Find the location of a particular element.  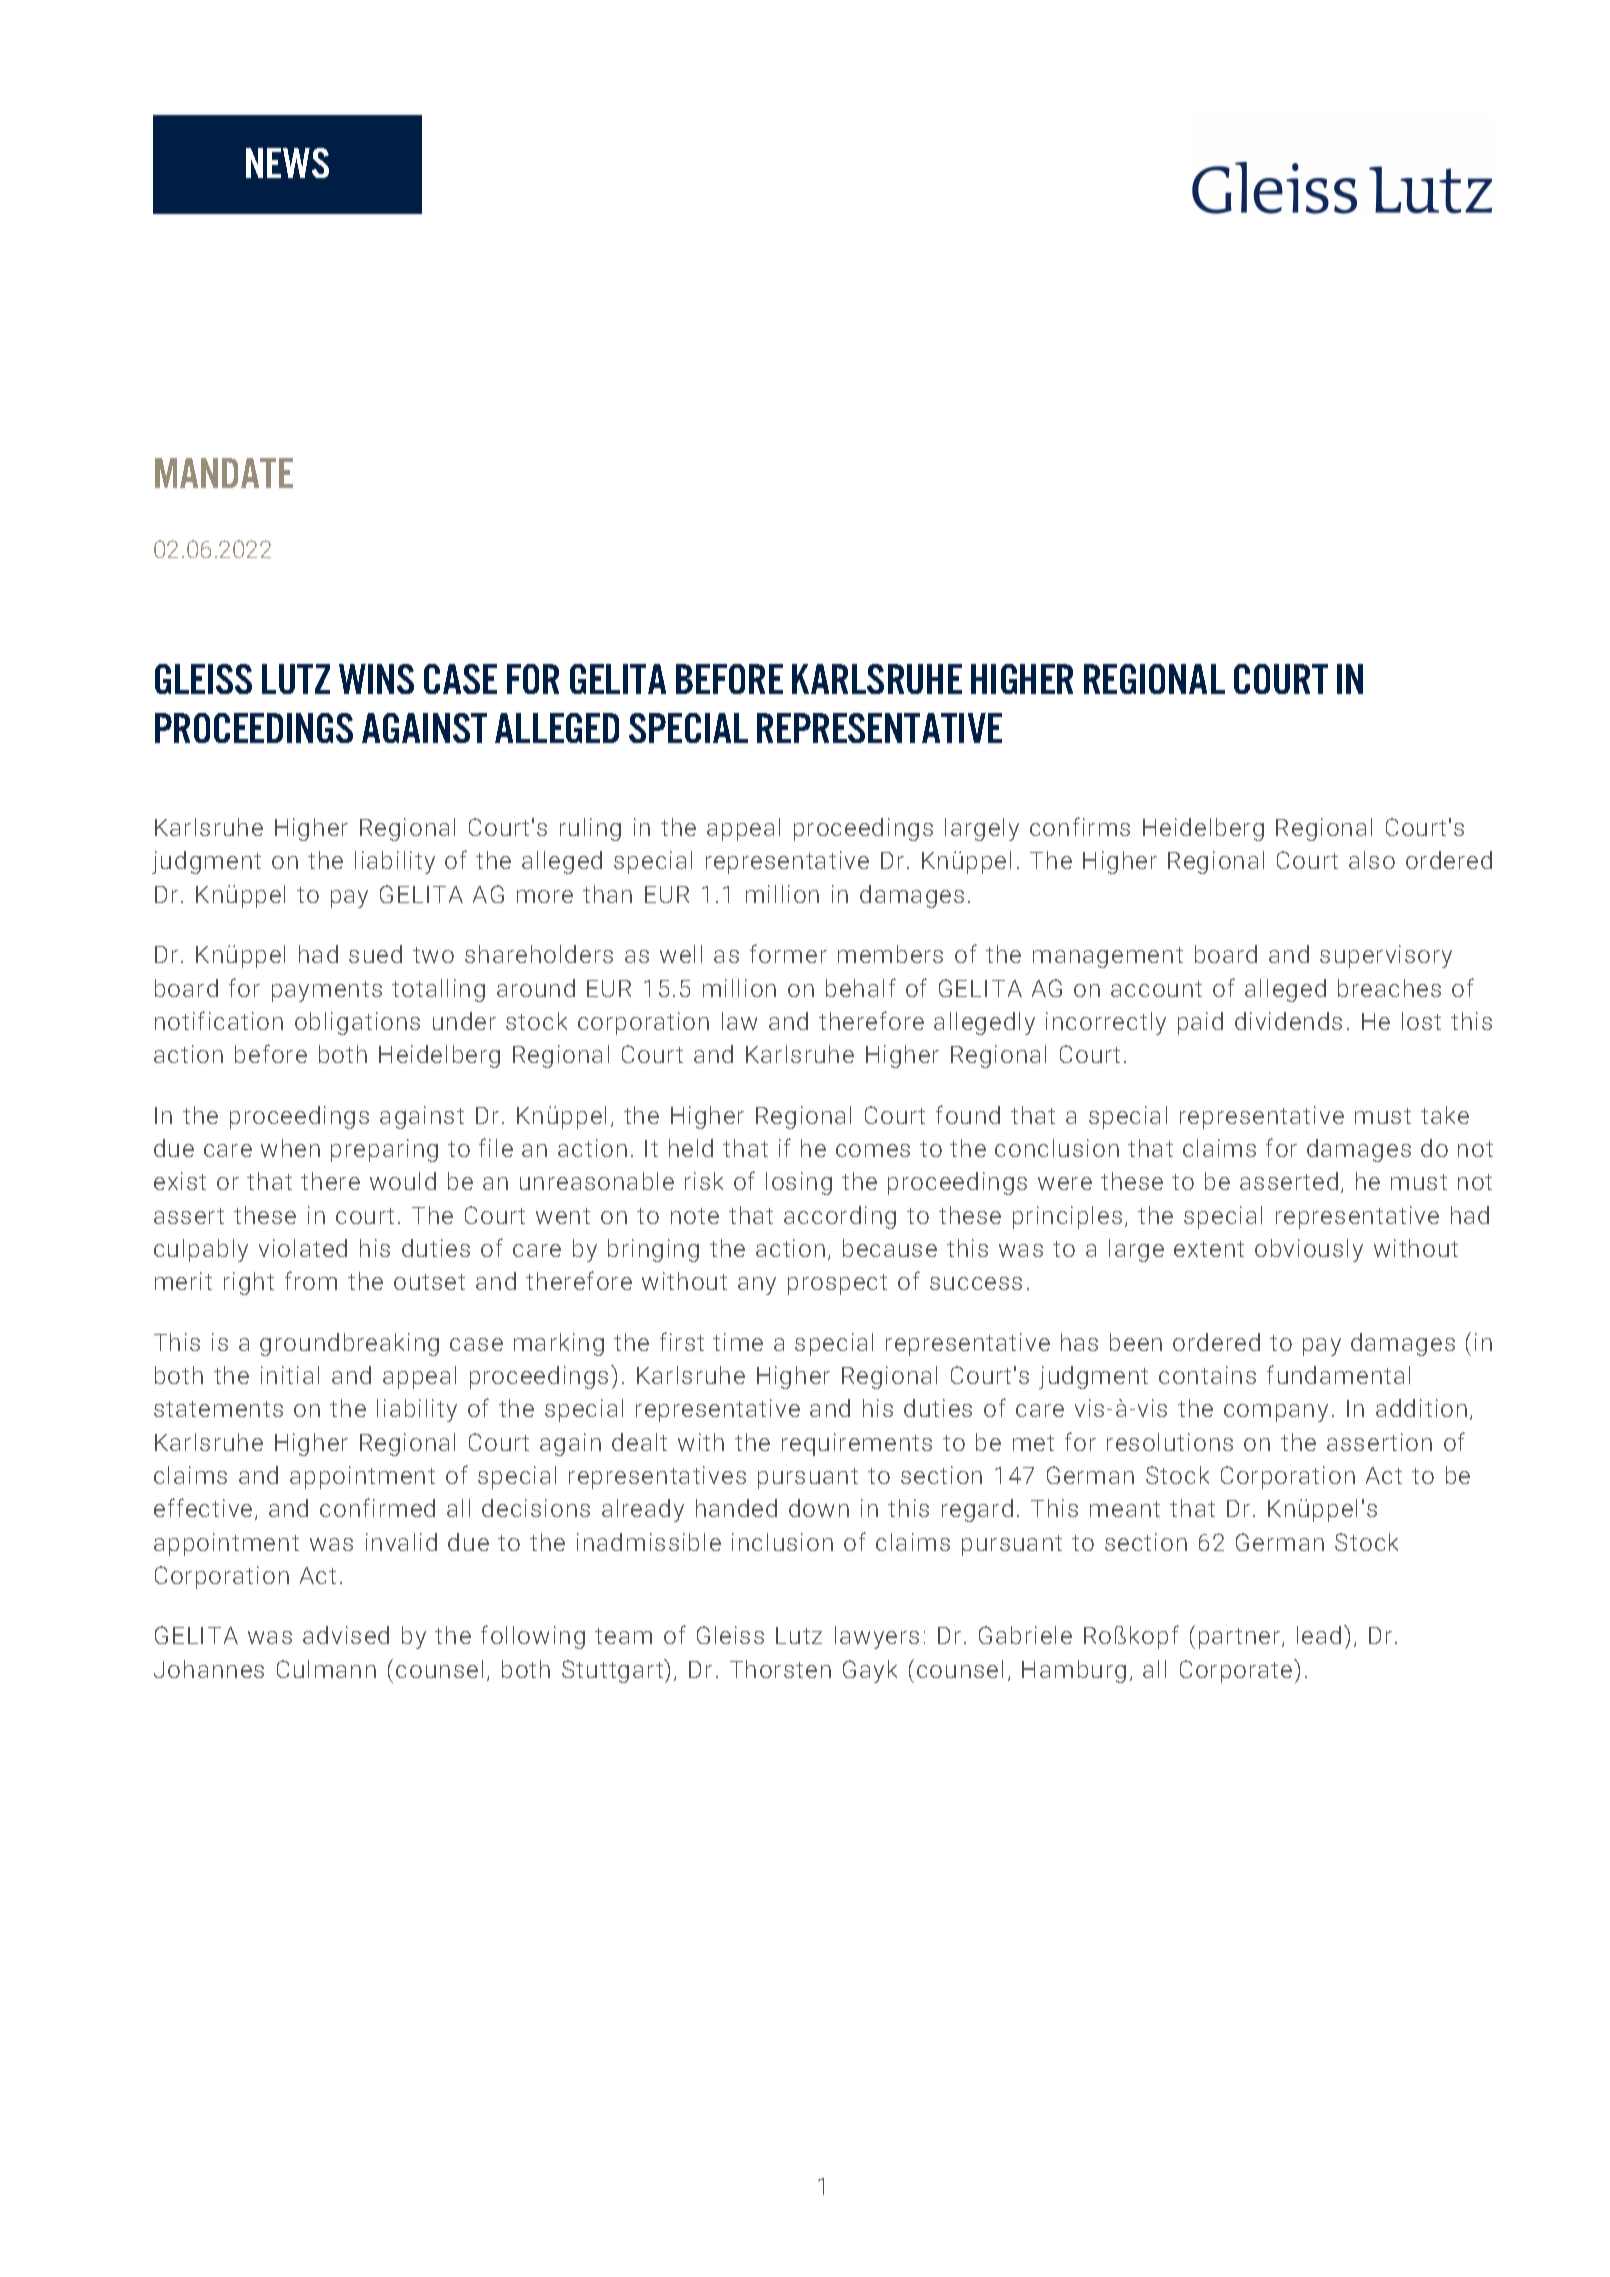

confirms is located at coordinates (1080, 826).
